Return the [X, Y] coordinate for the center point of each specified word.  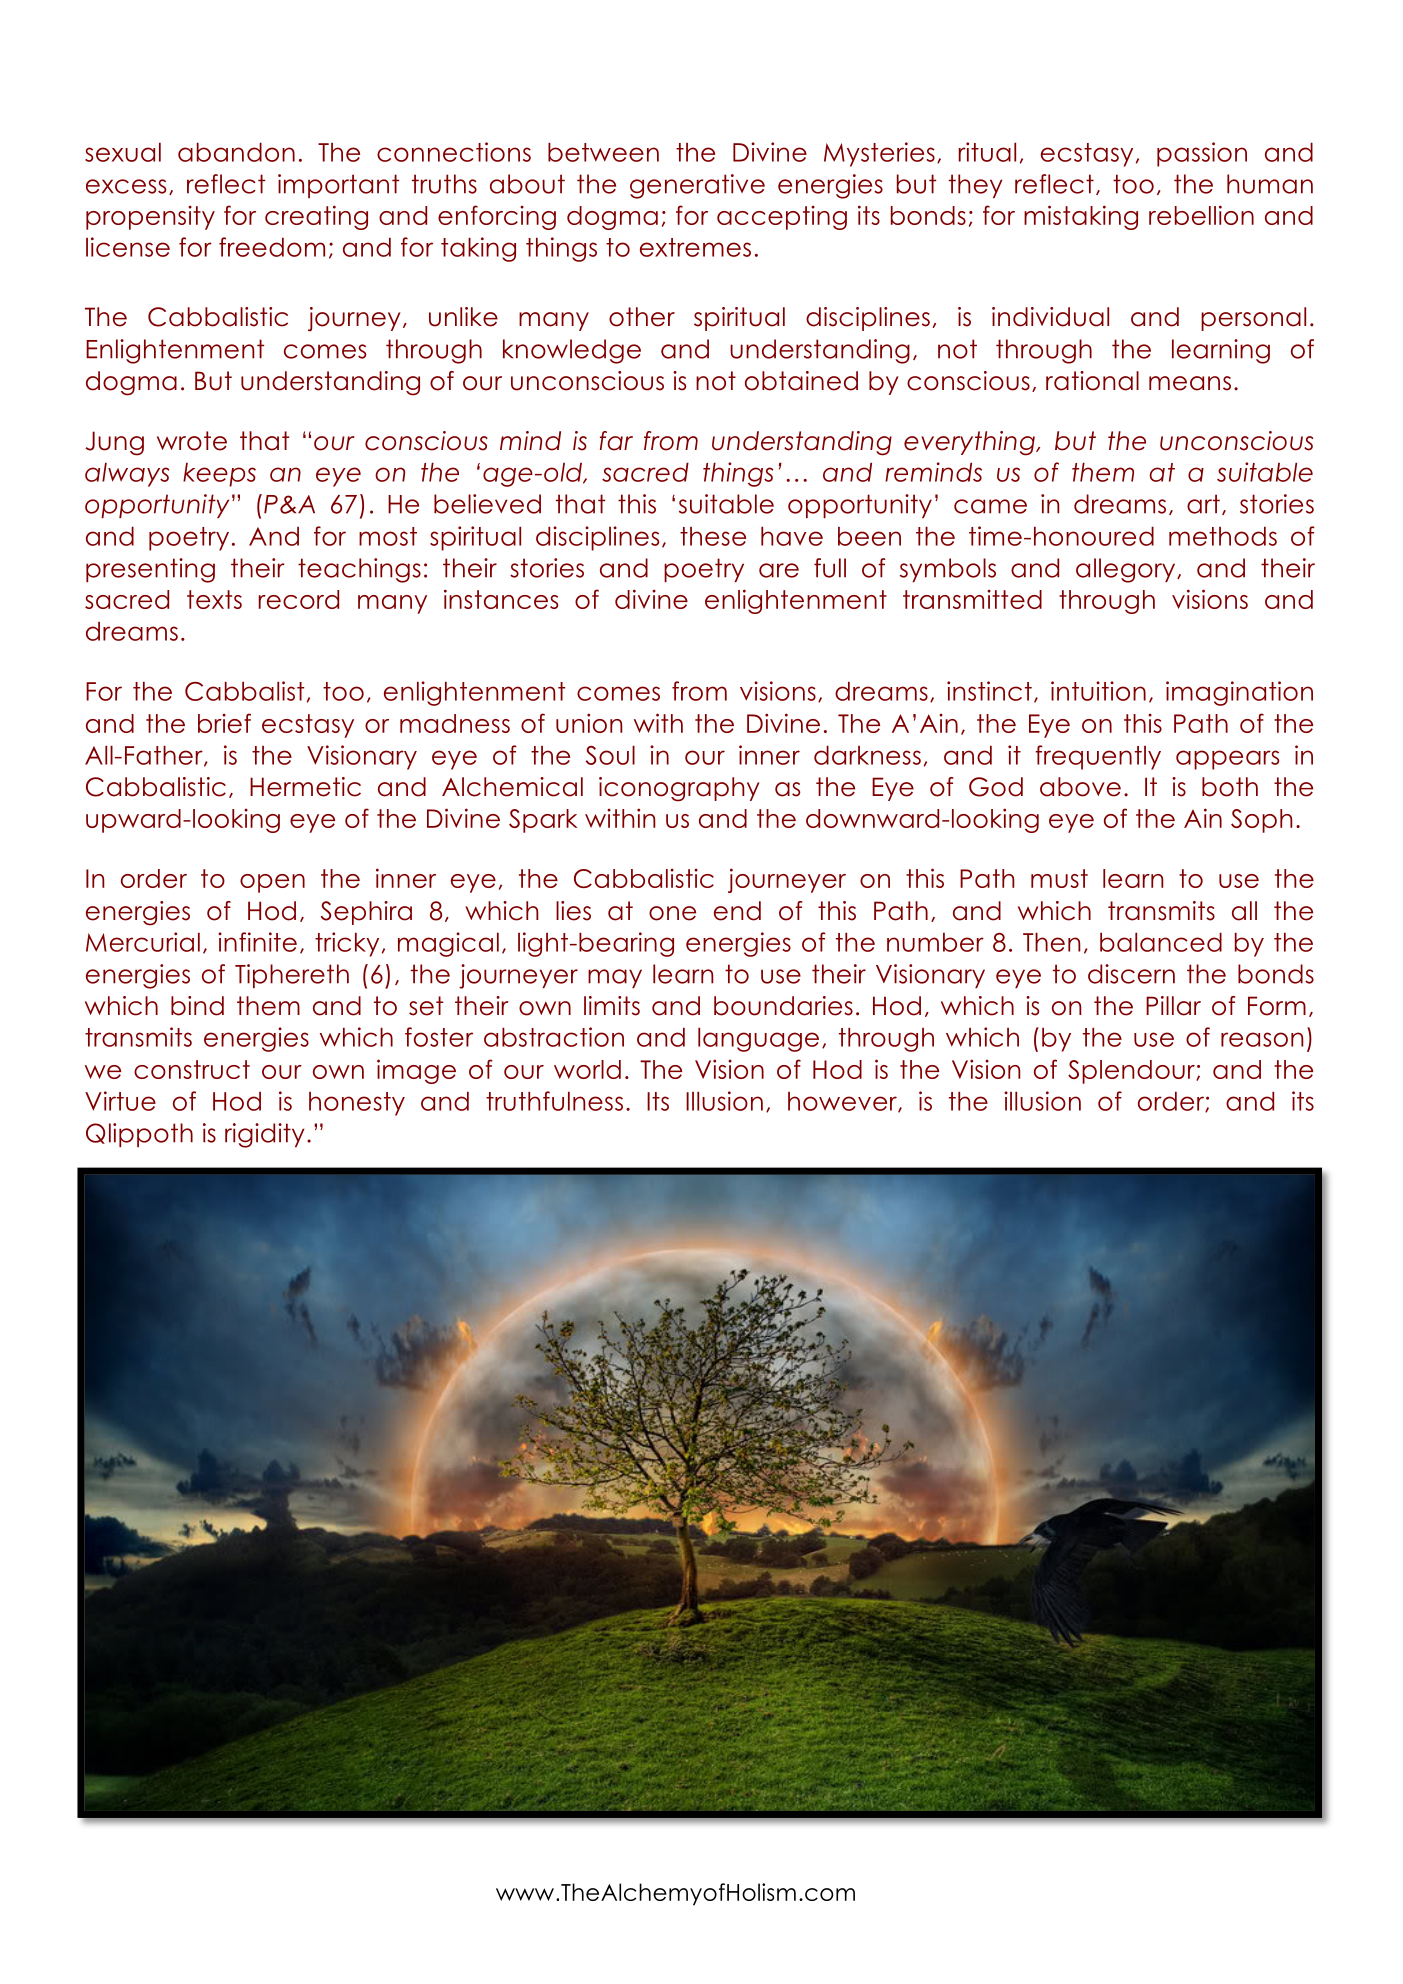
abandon [236, 152]
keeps [219, 475]
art [1203, 504]
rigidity [265, 1135]
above [1080, 787]
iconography [679, 789]
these [713, 536]
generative [697, 186]
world [587, 1069]
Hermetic [305, 787]
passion [1202, 154]
